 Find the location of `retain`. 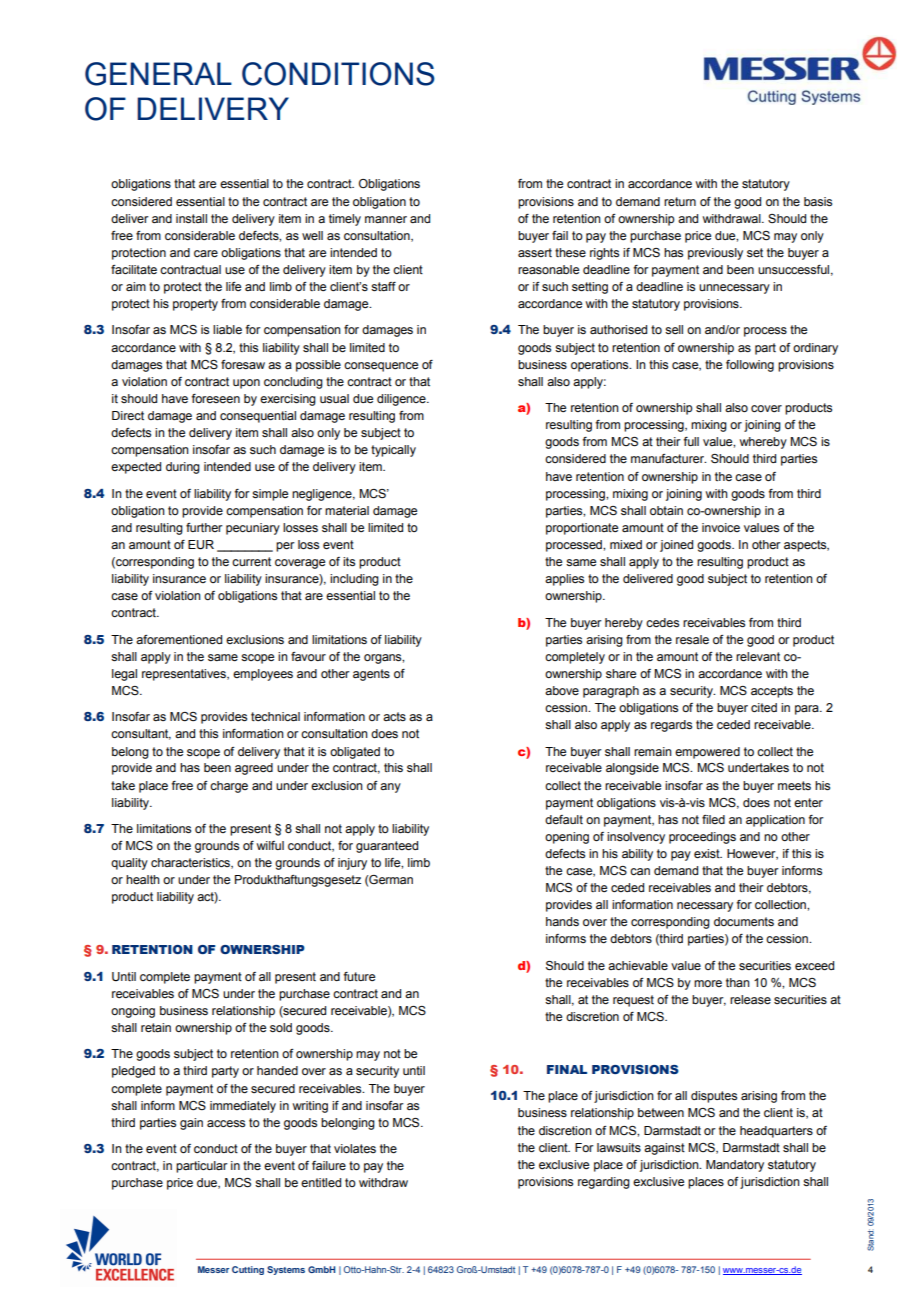

retain is located at coordinates (156, 1027).
